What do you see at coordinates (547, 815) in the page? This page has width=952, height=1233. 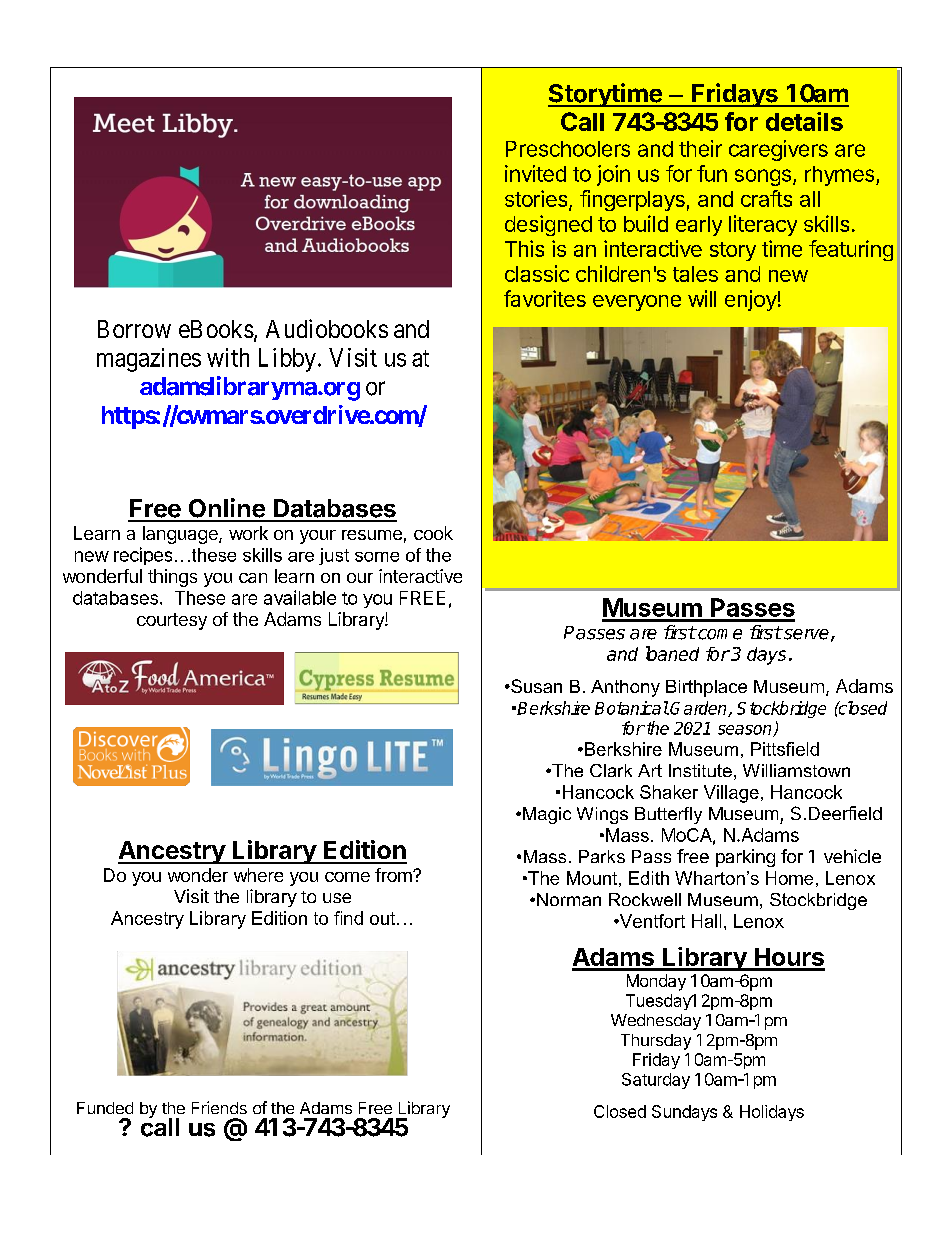 I see `Magic` at bounding box center [547, 815].
